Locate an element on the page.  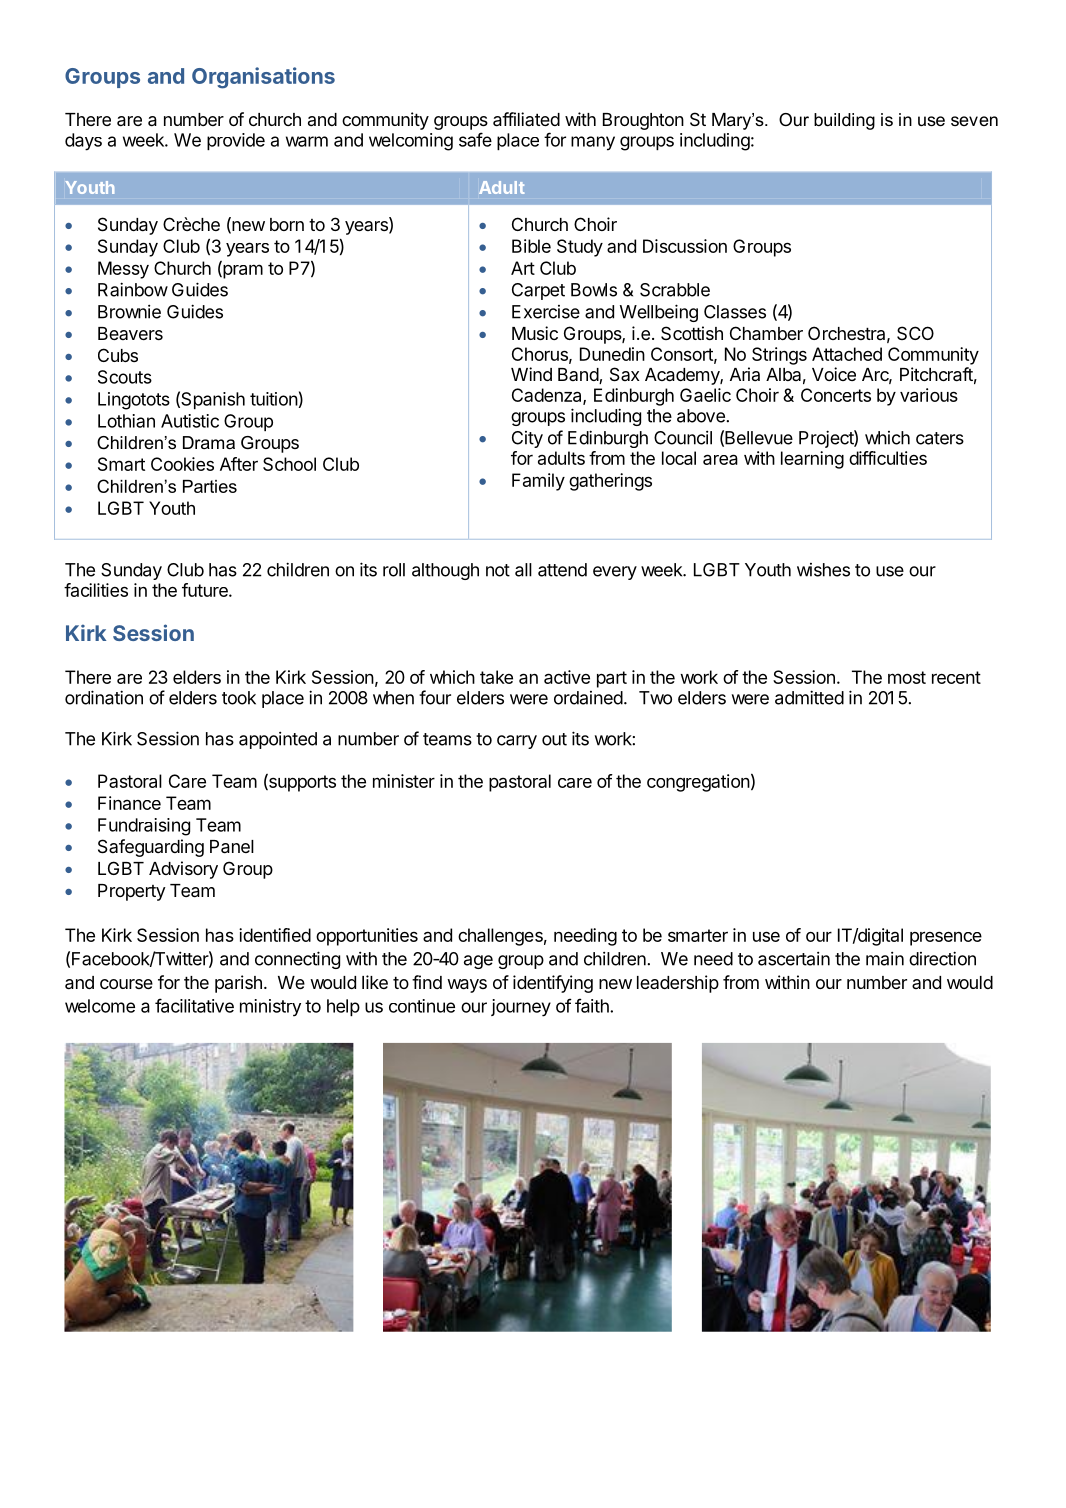
appointed is located at coordinates (278, 740).
